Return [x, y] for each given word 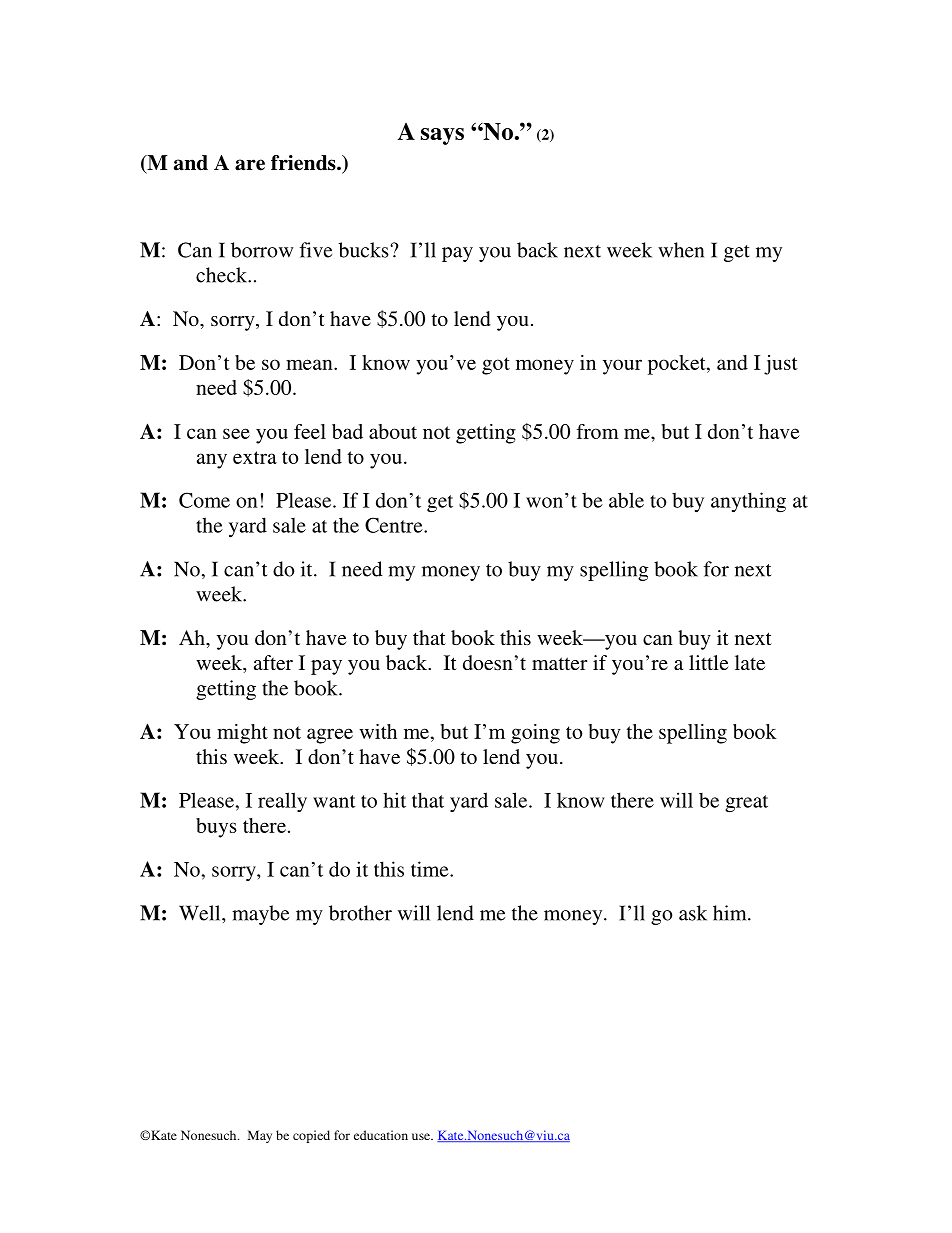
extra [255, 457]
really [282, 802]
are [250, 165]
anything [748, 502]
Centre [395, 525]
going [535, 734]
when [681, 250]
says [442, 136]
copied [311, 1136]
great [746, 804]
